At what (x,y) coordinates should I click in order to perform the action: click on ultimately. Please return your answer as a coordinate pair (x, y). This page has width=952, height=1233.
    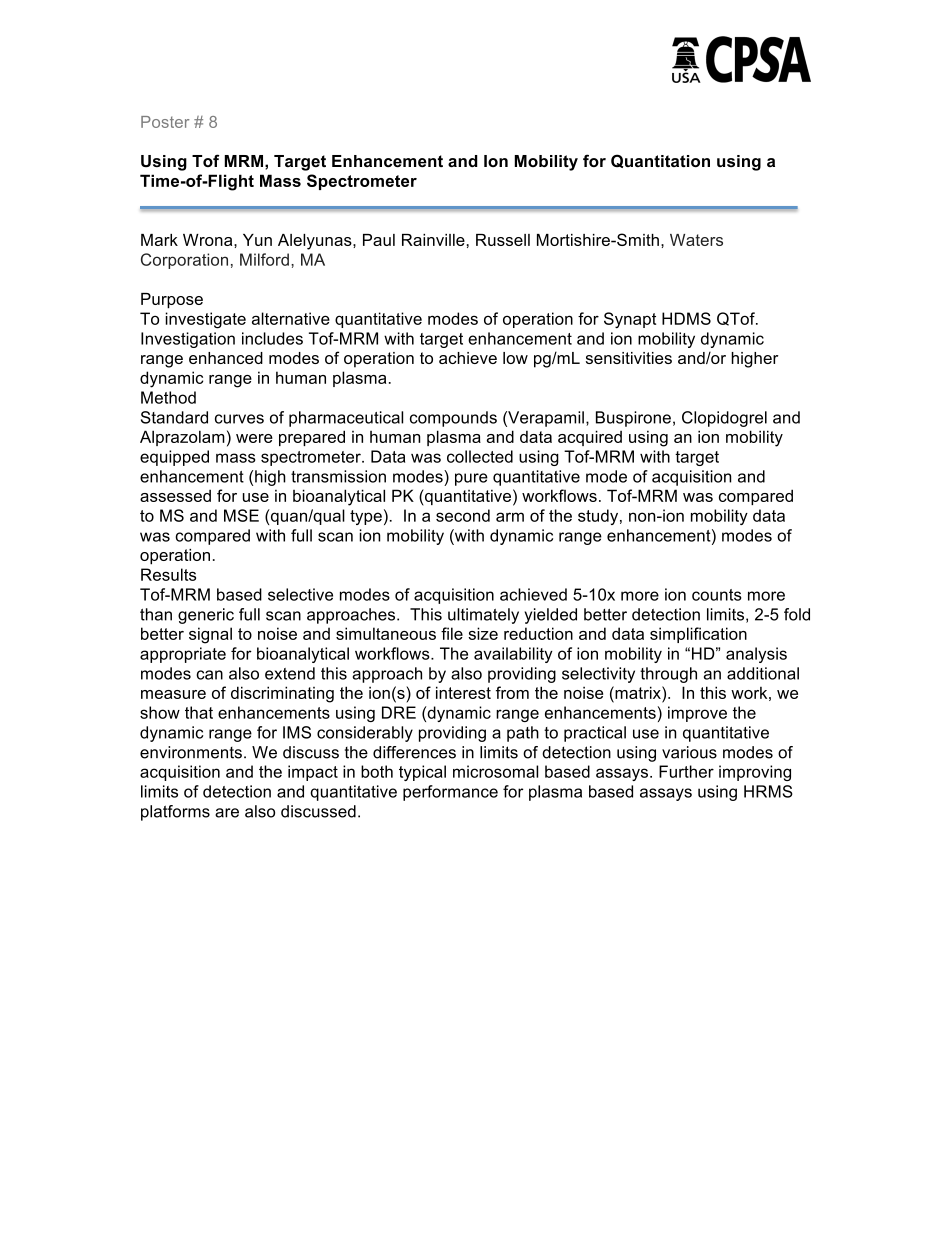
    Looking at the image, I should click on (483, 616).
